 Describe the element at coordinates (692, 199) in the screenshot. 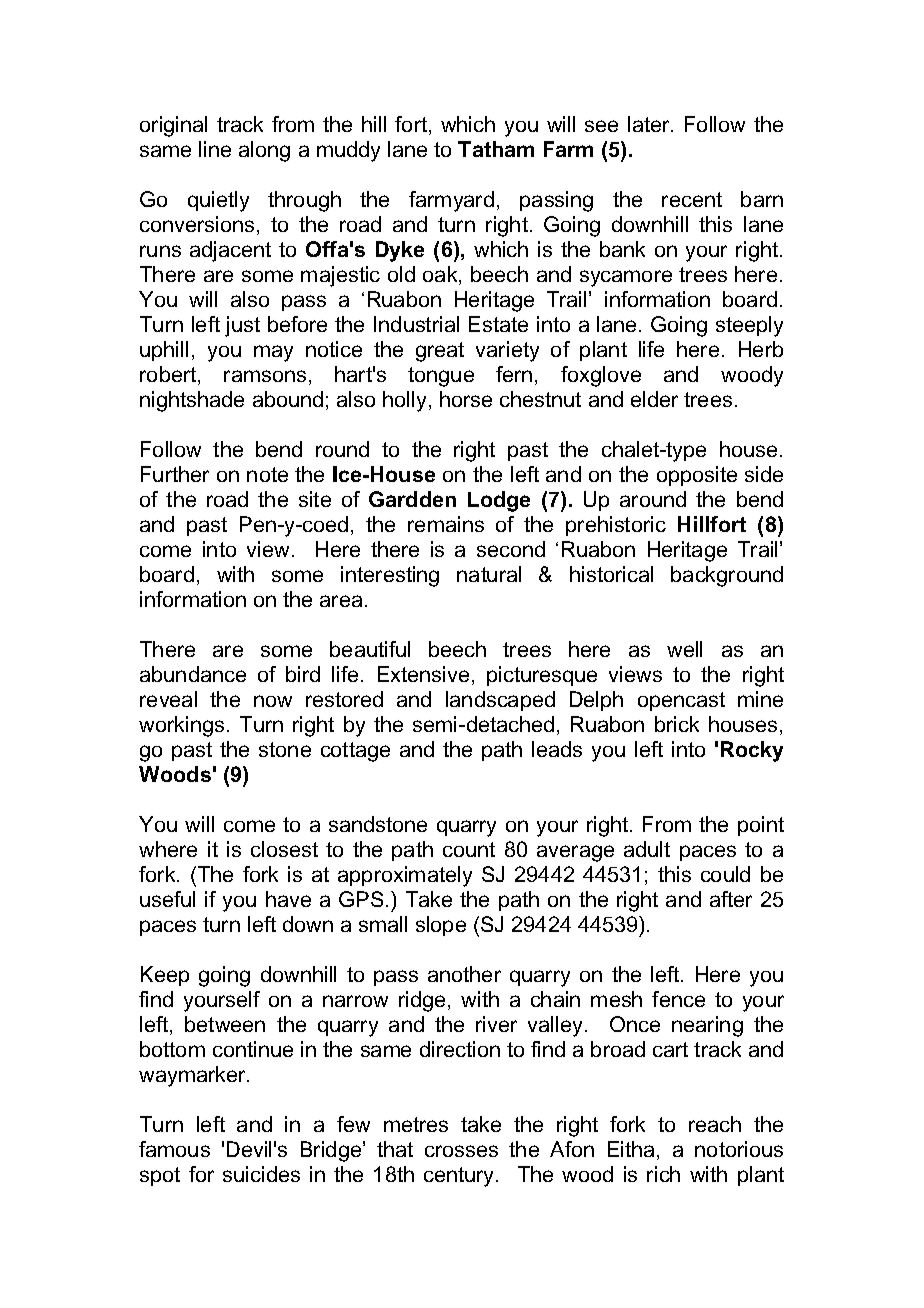

I see `recent` at that location.
